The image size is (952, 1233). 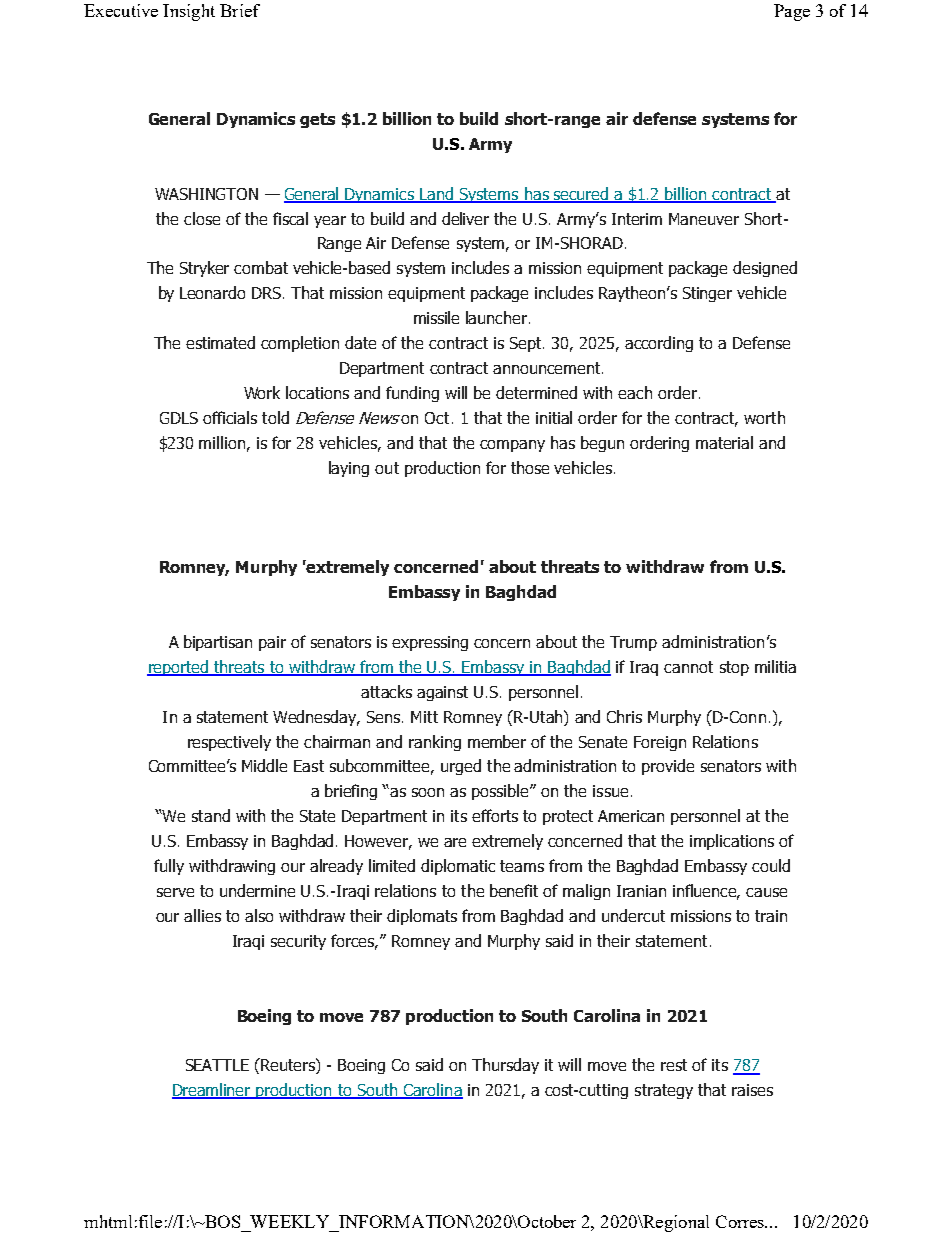 I want to click on Foreign, so click(x=660, y=743).
